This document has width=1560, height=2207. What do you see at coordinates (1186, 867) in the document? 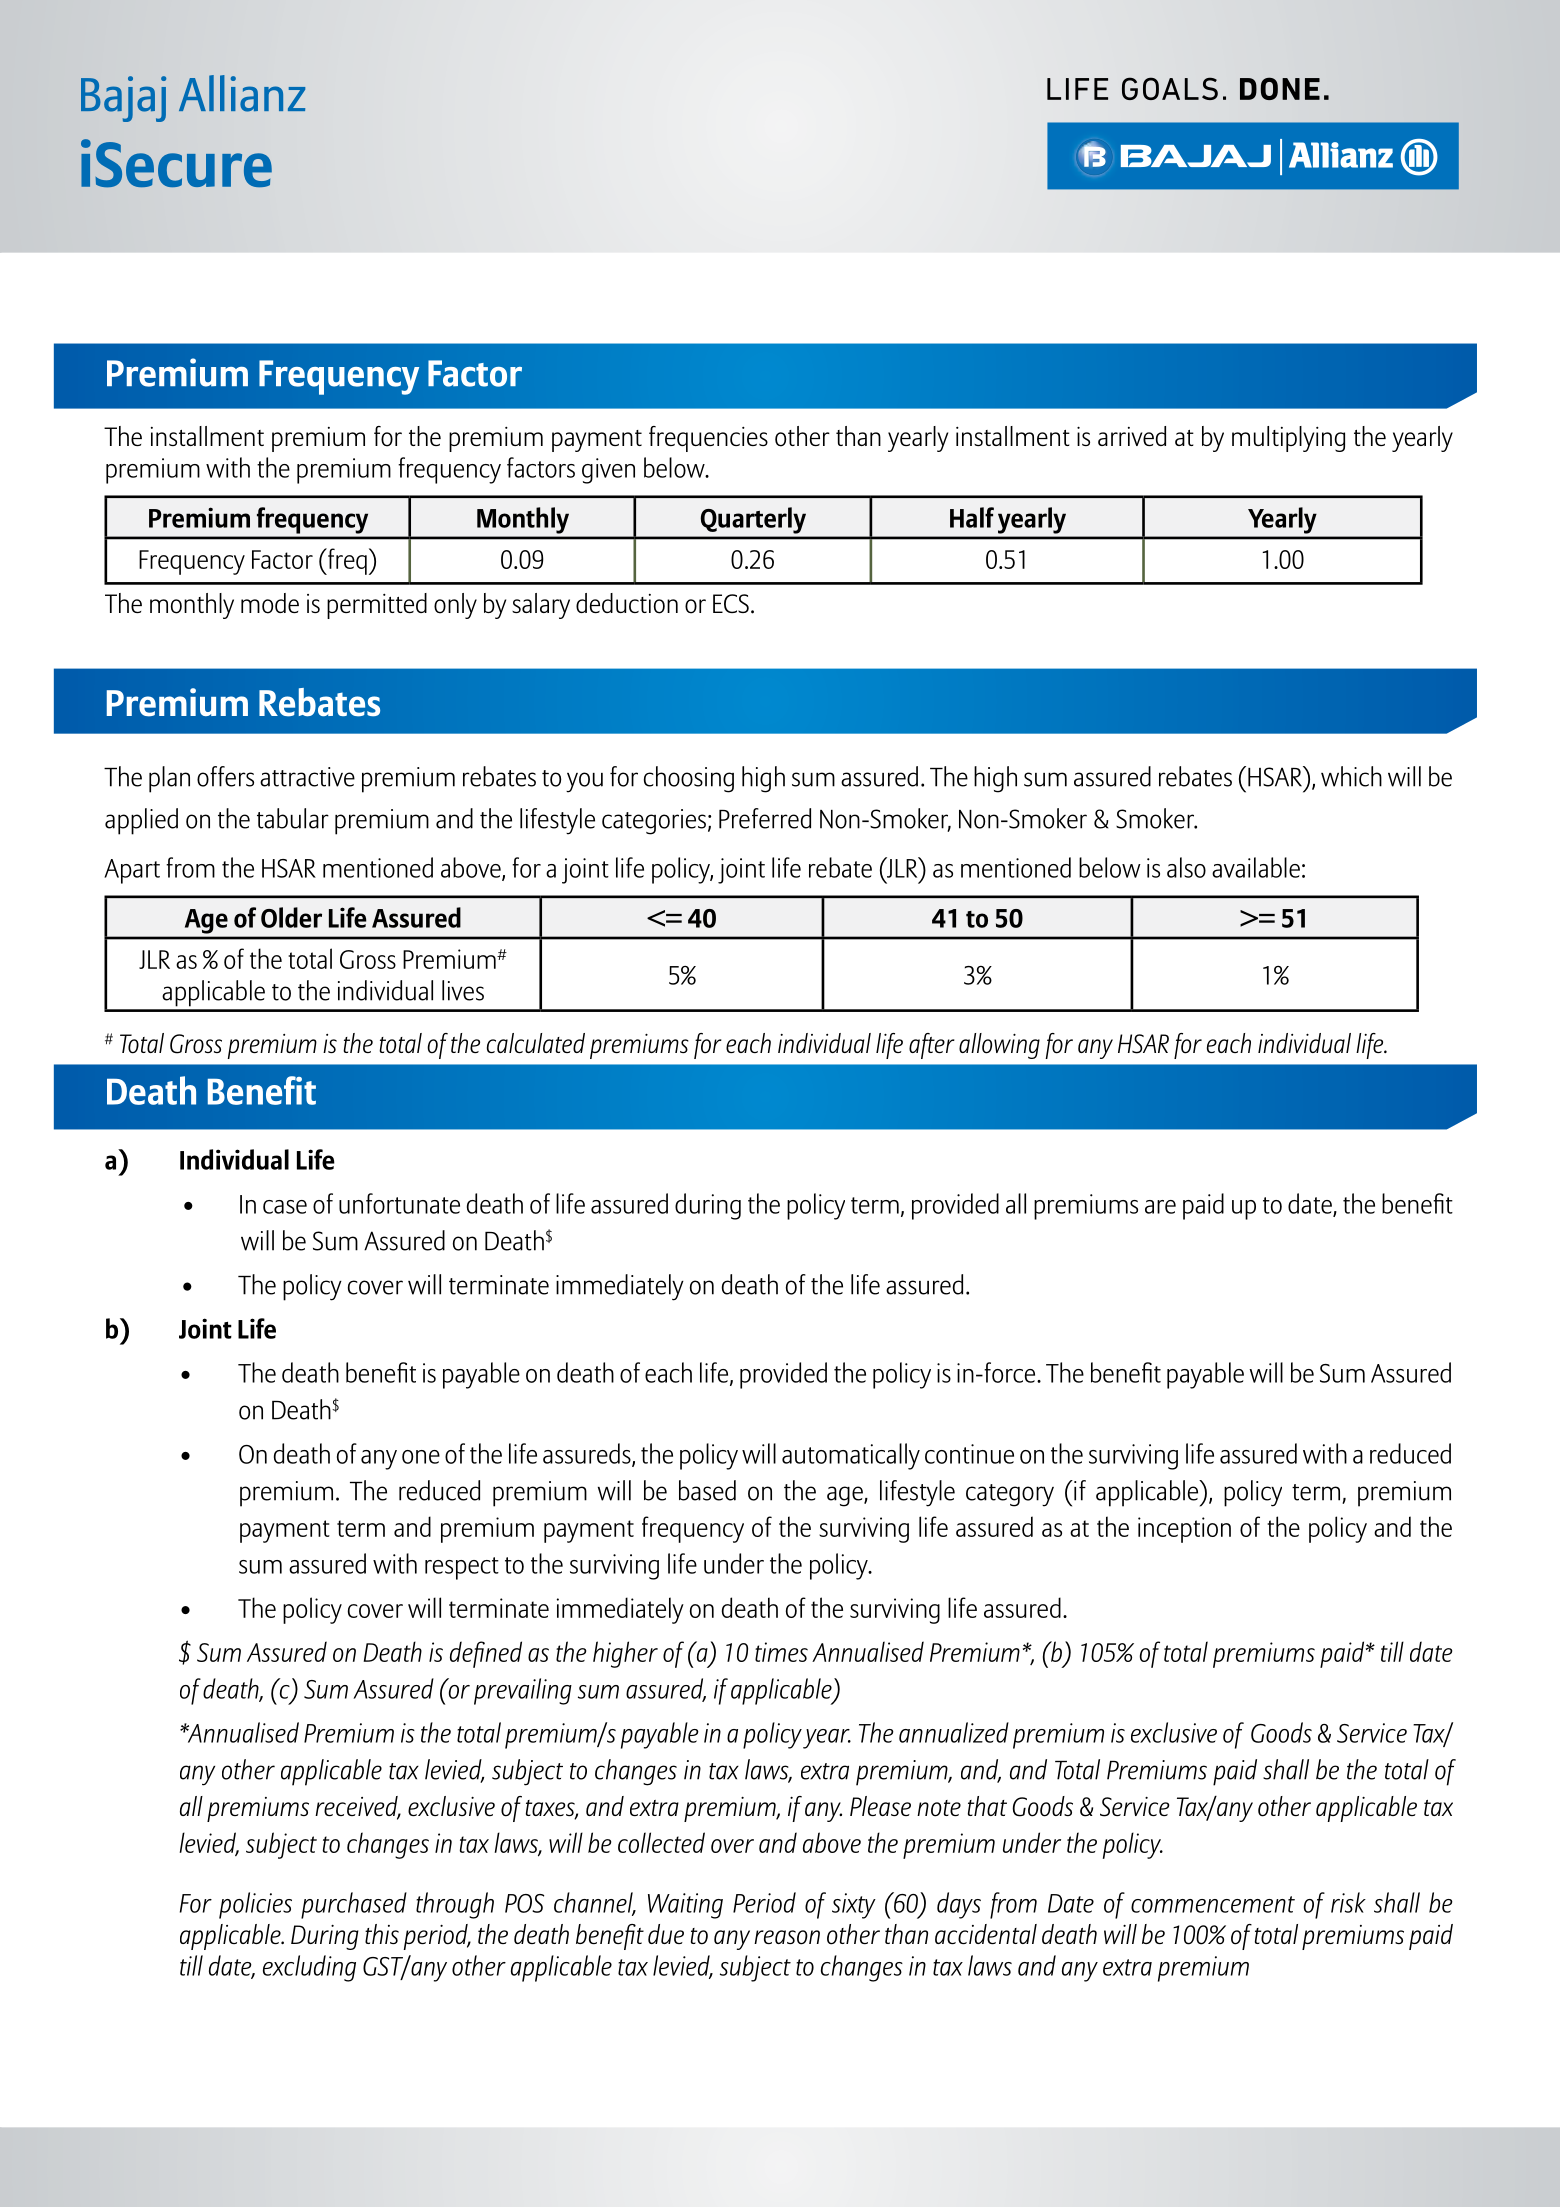
I see `also` at bounding box center [1186, 867].
